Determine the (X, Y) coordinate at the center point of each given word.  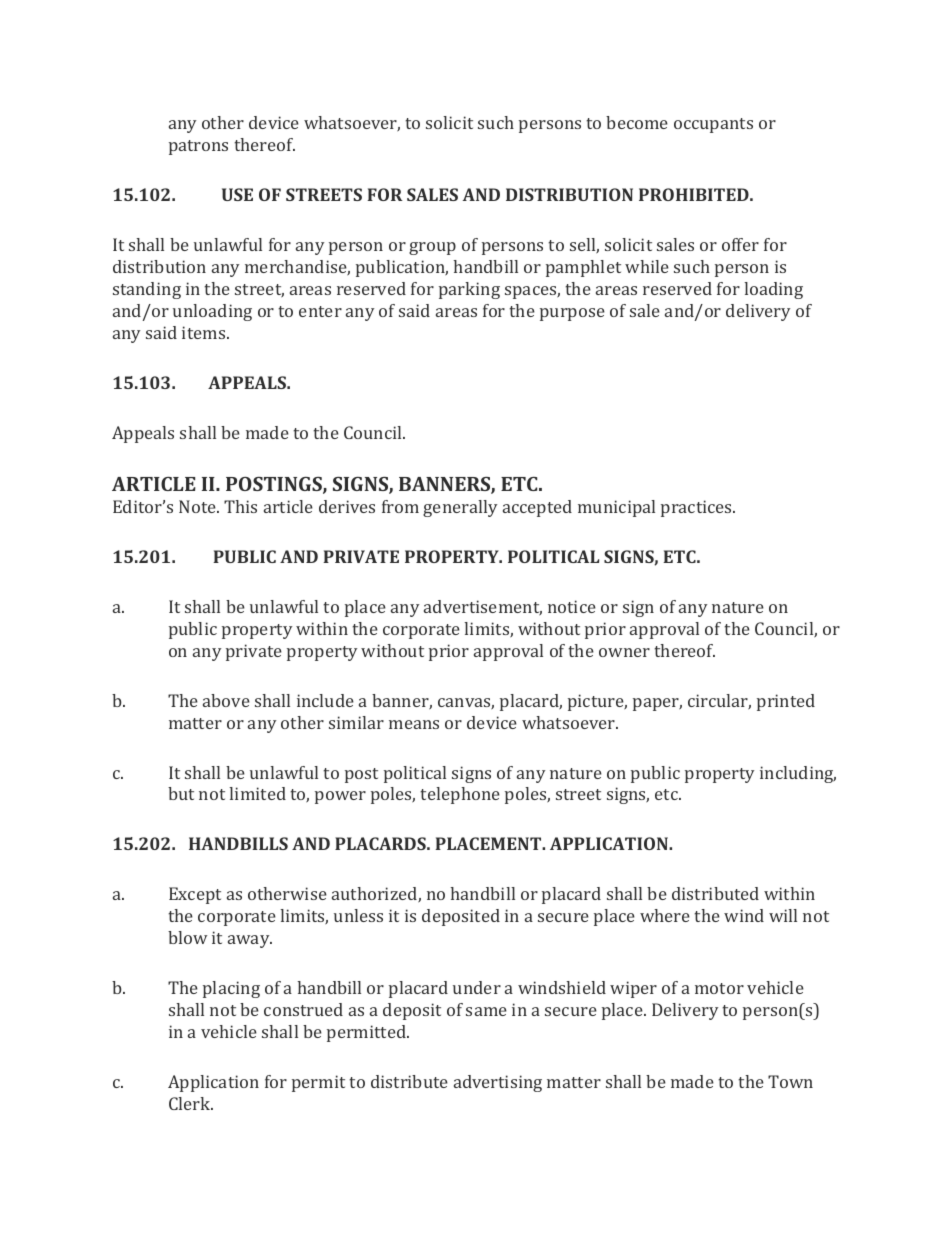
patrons (198, 147)
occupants (713, 125)
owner (624, 652)
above (226, 700)
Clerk (191, 1103)
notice (572, 606)
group (432, 248)
